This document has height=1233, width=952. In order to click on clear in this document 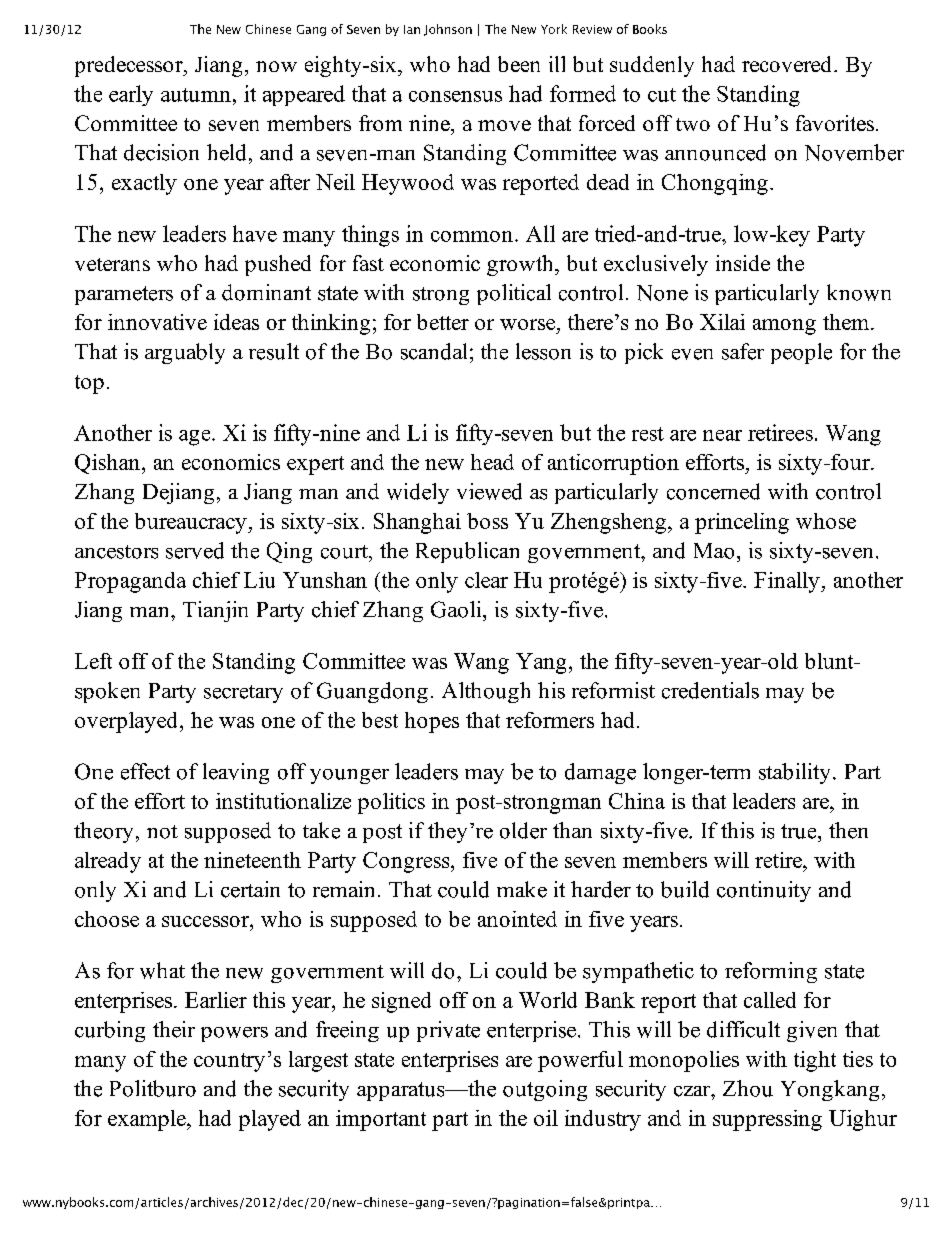, I will do `click(486, 580)`.
